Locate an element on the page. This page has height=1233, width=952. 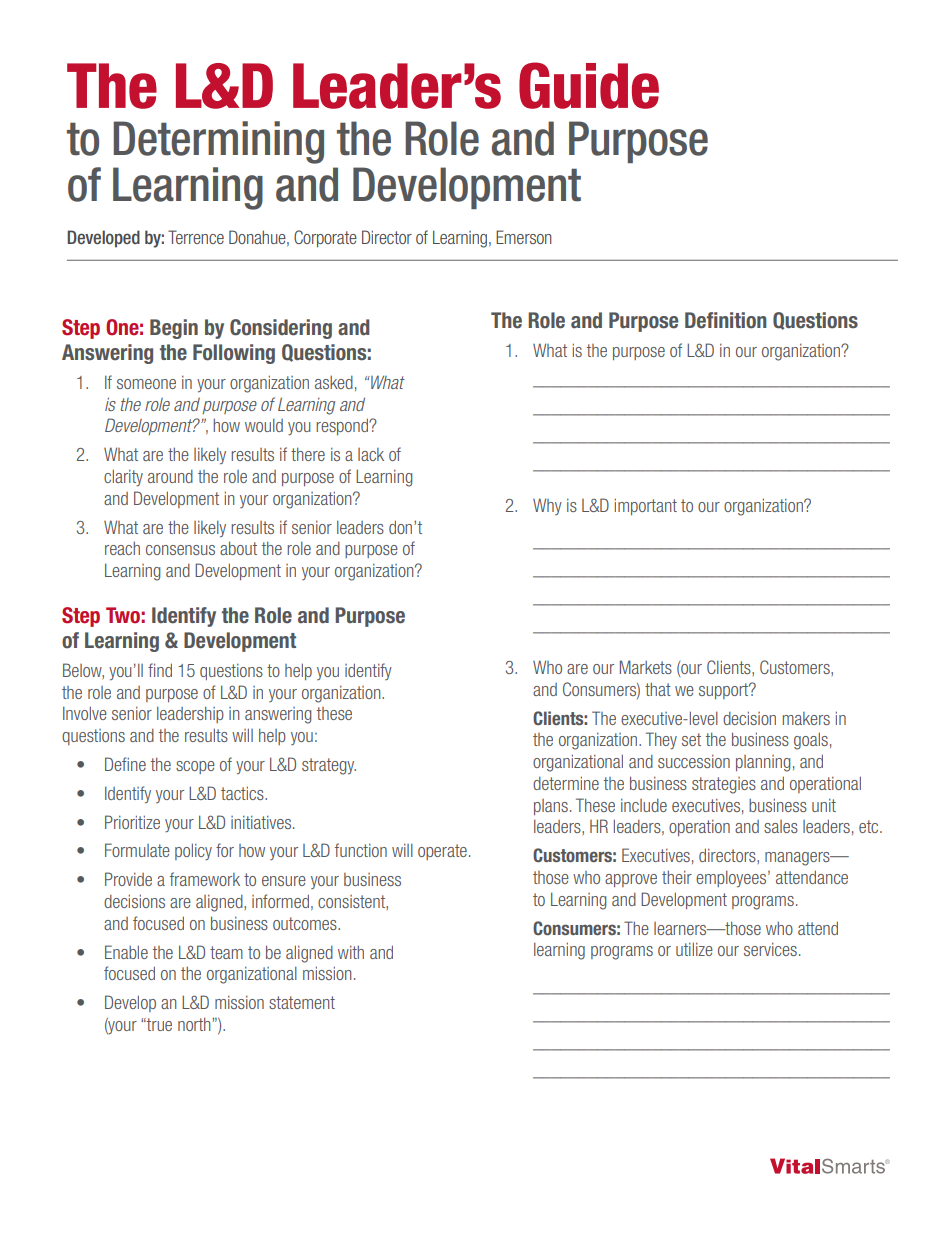
Definition is located at coordinates (726, 320).
